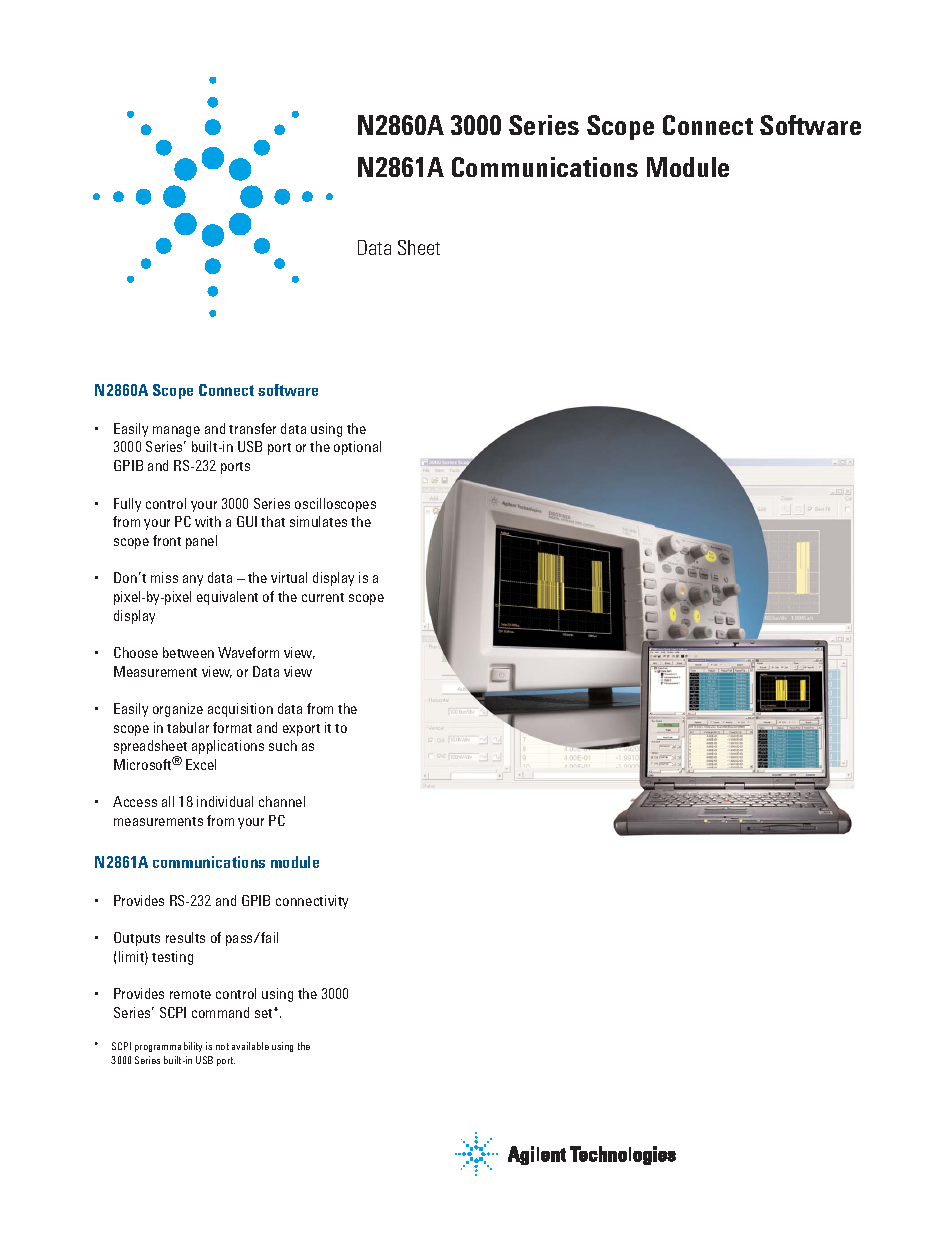  What do you see at coordinates (168, 801) in the image?
I see `all` at bounding box center [168, 801].
